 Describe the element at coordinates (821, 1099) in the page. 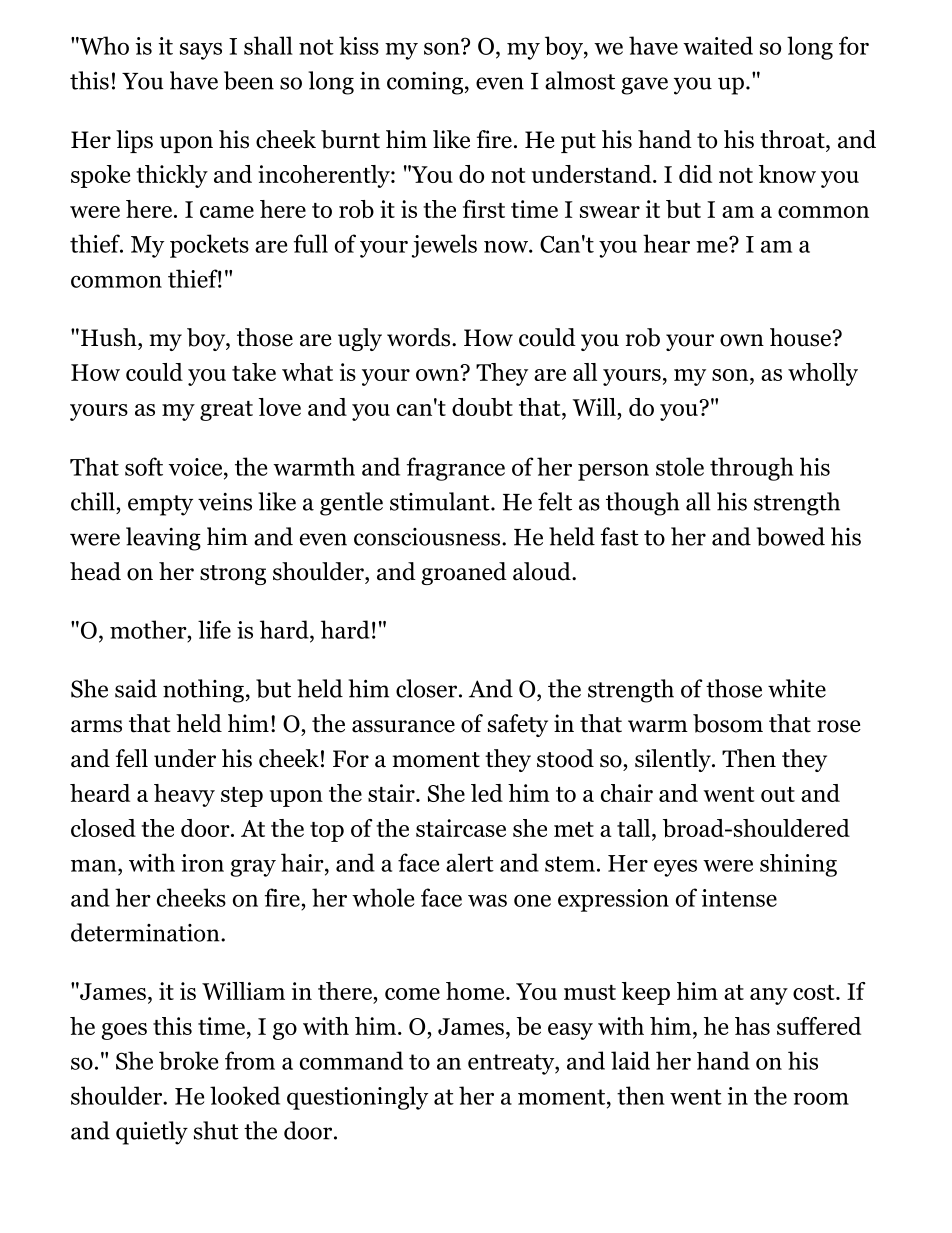

I see `room` at that location.
